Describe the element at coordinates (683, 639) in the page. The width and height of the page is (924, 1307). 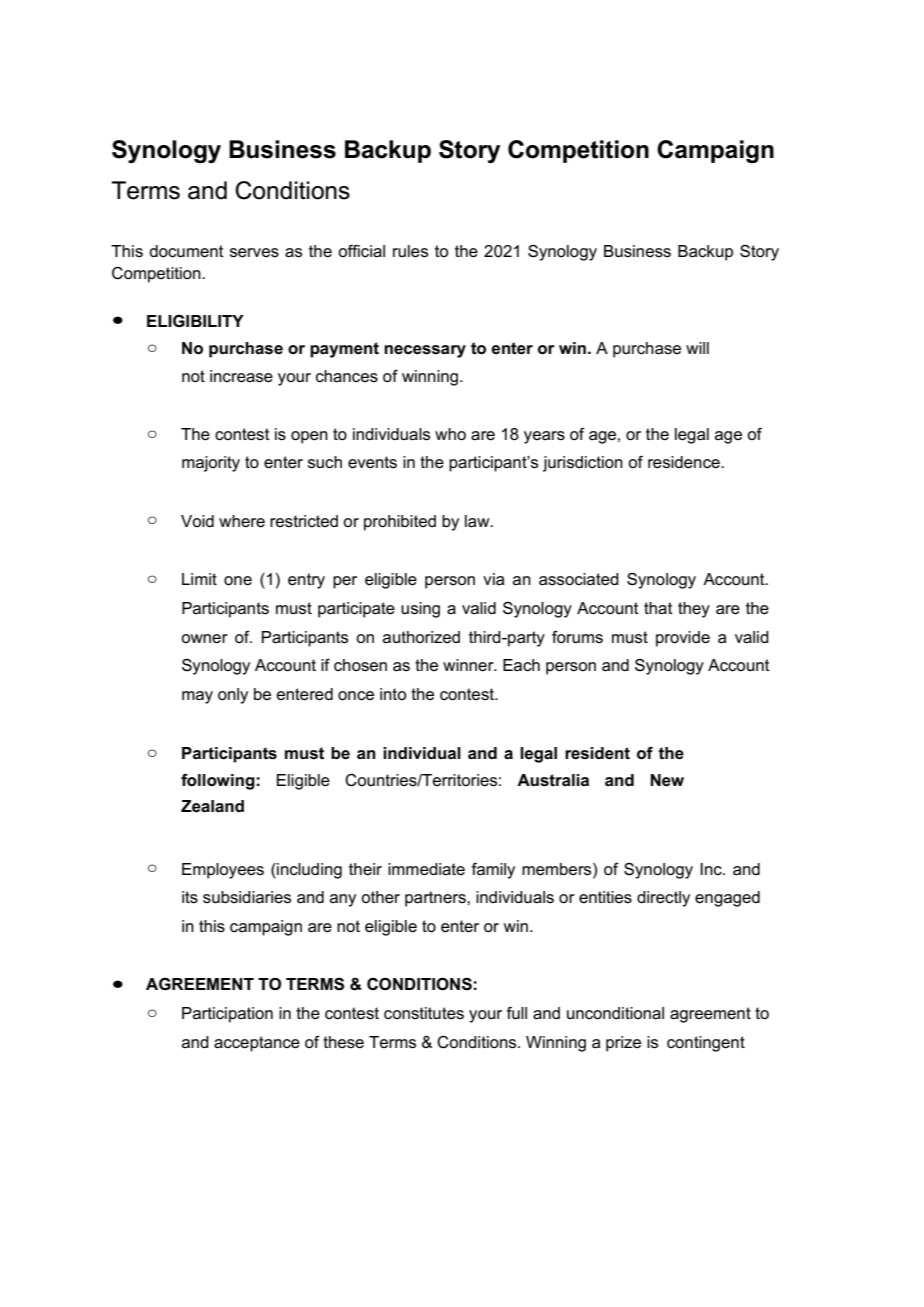
I see `provide` at that location.
